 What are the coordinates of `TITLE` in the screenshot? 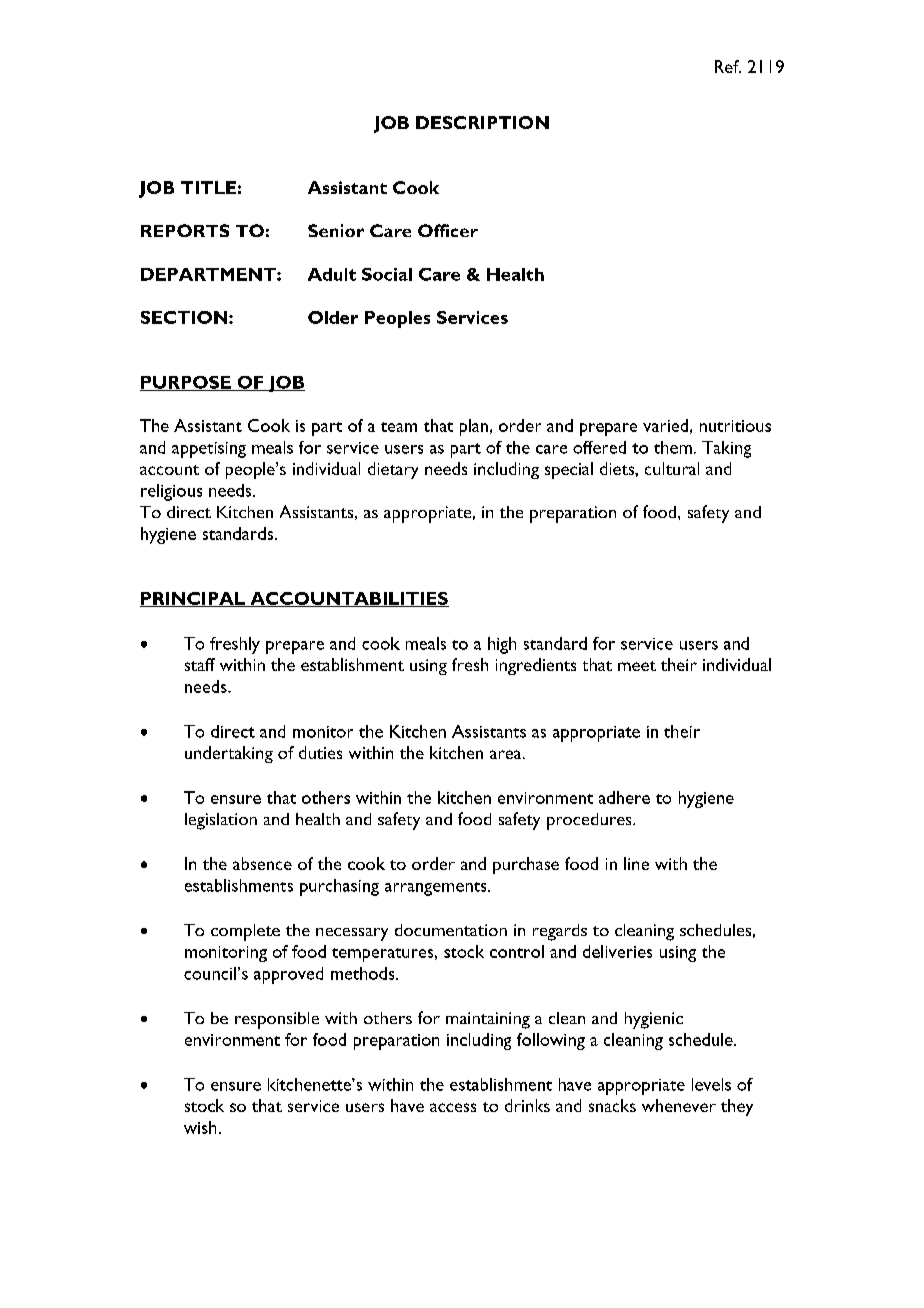 It's located at (208, 187).
